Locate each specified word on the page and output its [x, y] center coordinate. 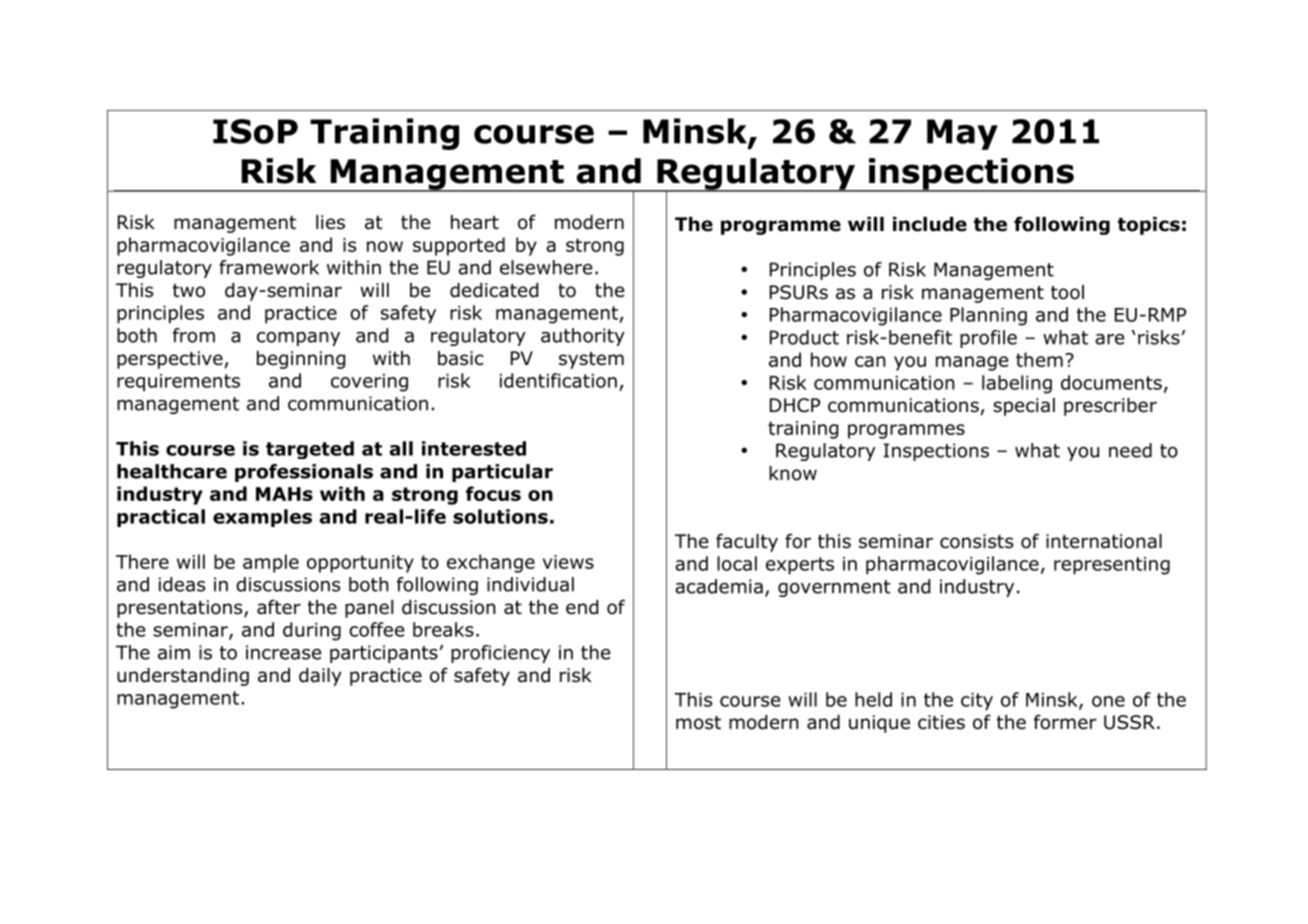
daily [320, 677]
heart [475, 222]
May [962, 134]
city [977, 702]
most [698, 723]
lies [330, 222]
